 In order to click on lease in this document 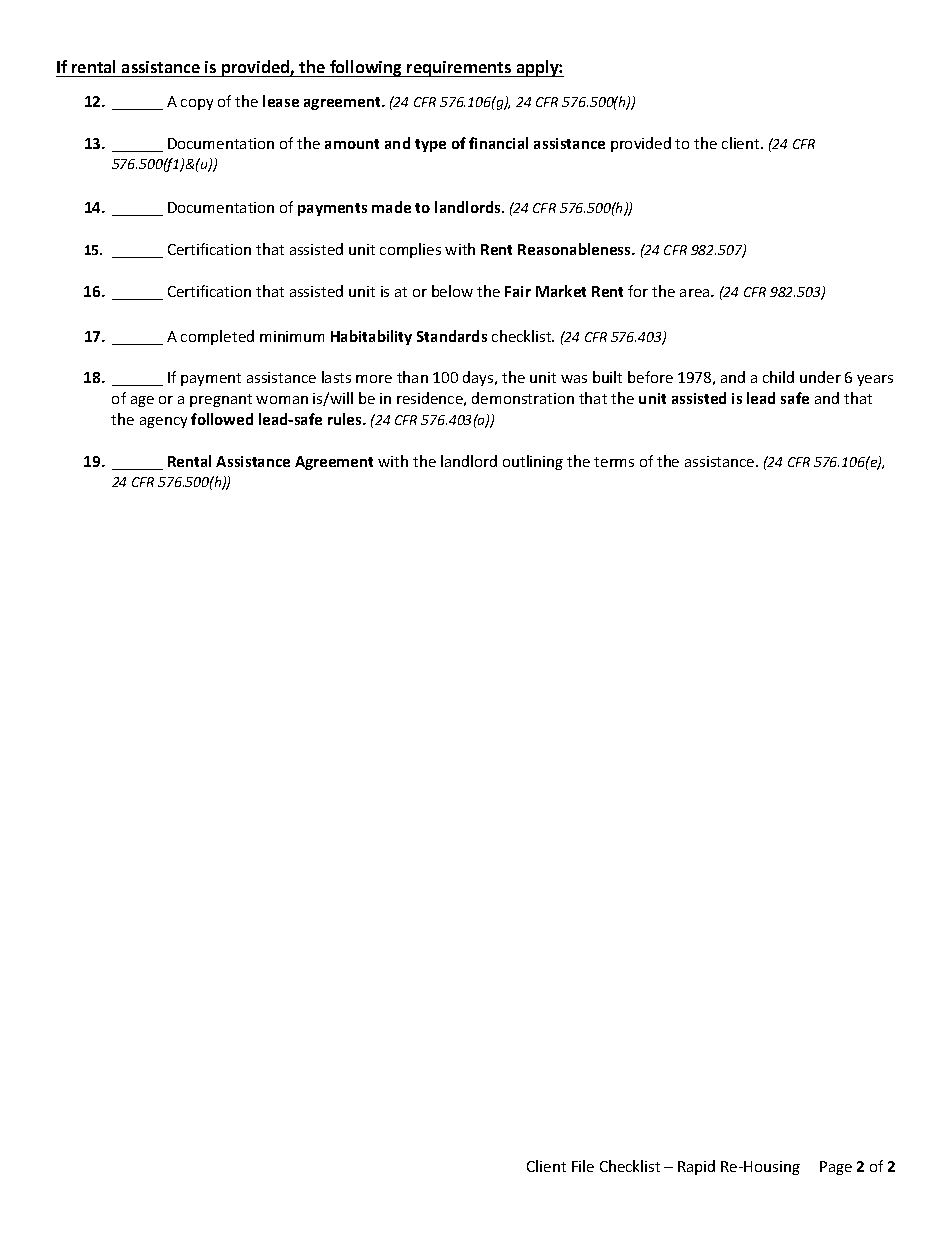, I will do `click(281, 101)`.
